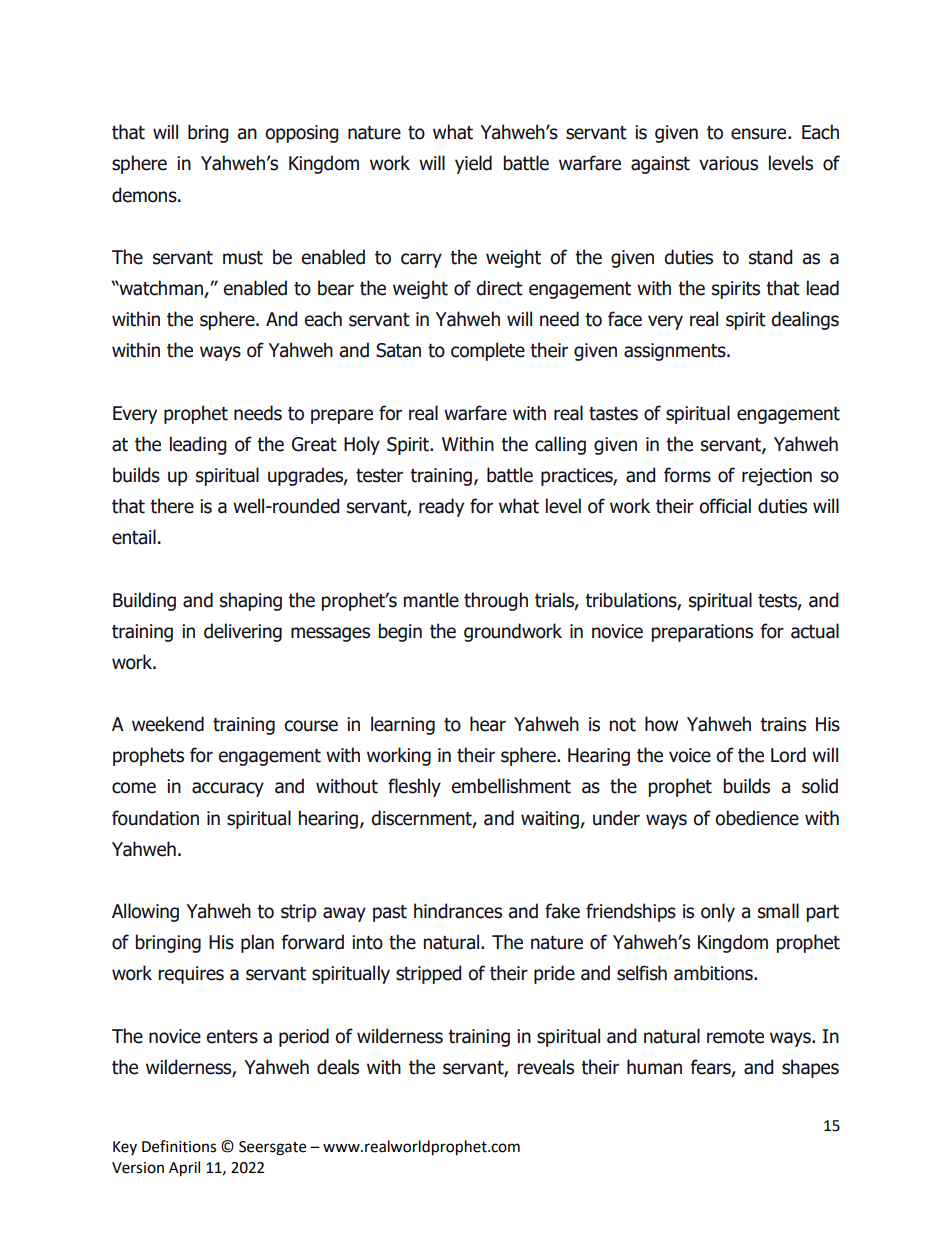  I want to click on demons, so click(145, 195).
